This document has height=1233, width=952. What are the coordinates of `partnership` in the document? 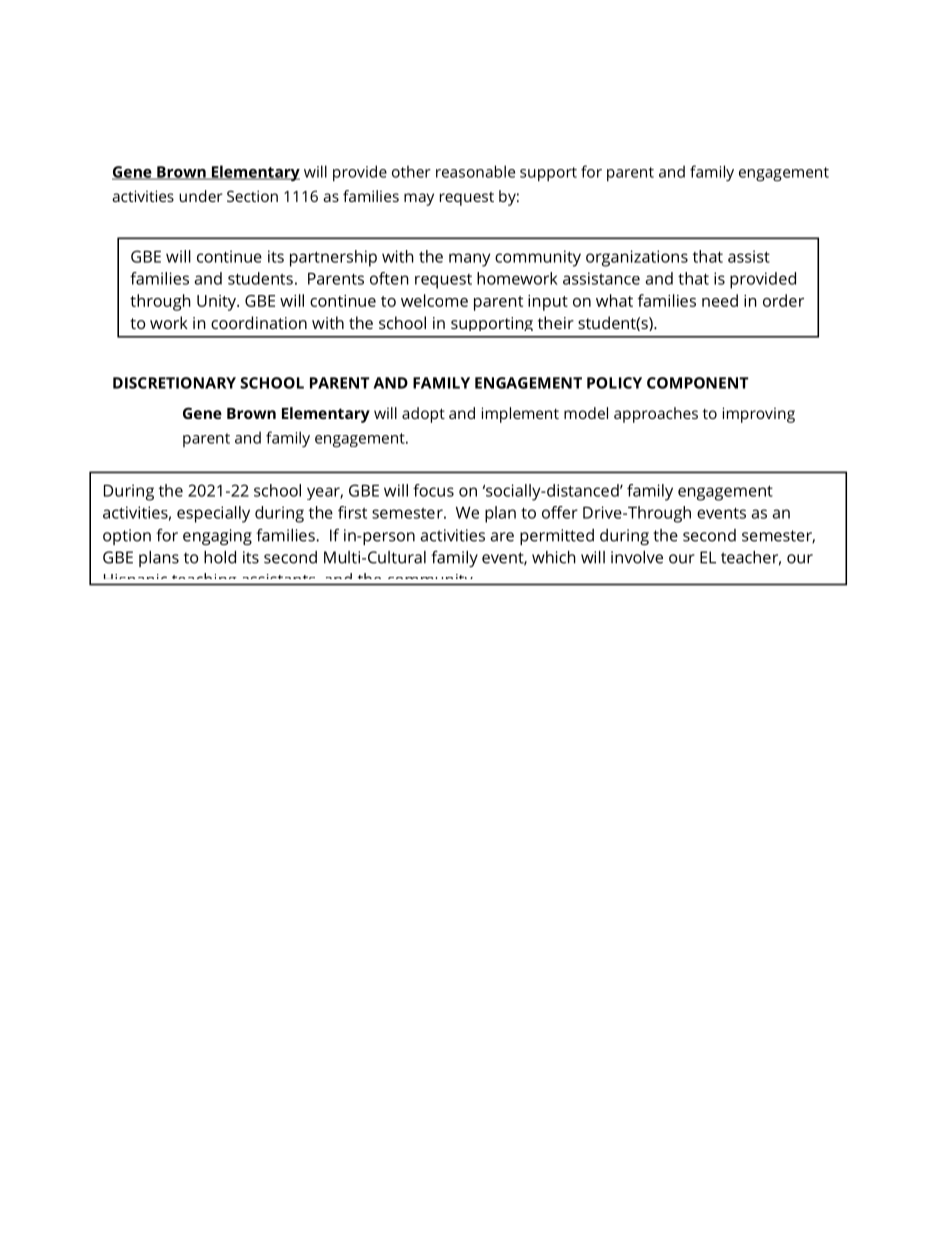 It's located at (333, 258).
